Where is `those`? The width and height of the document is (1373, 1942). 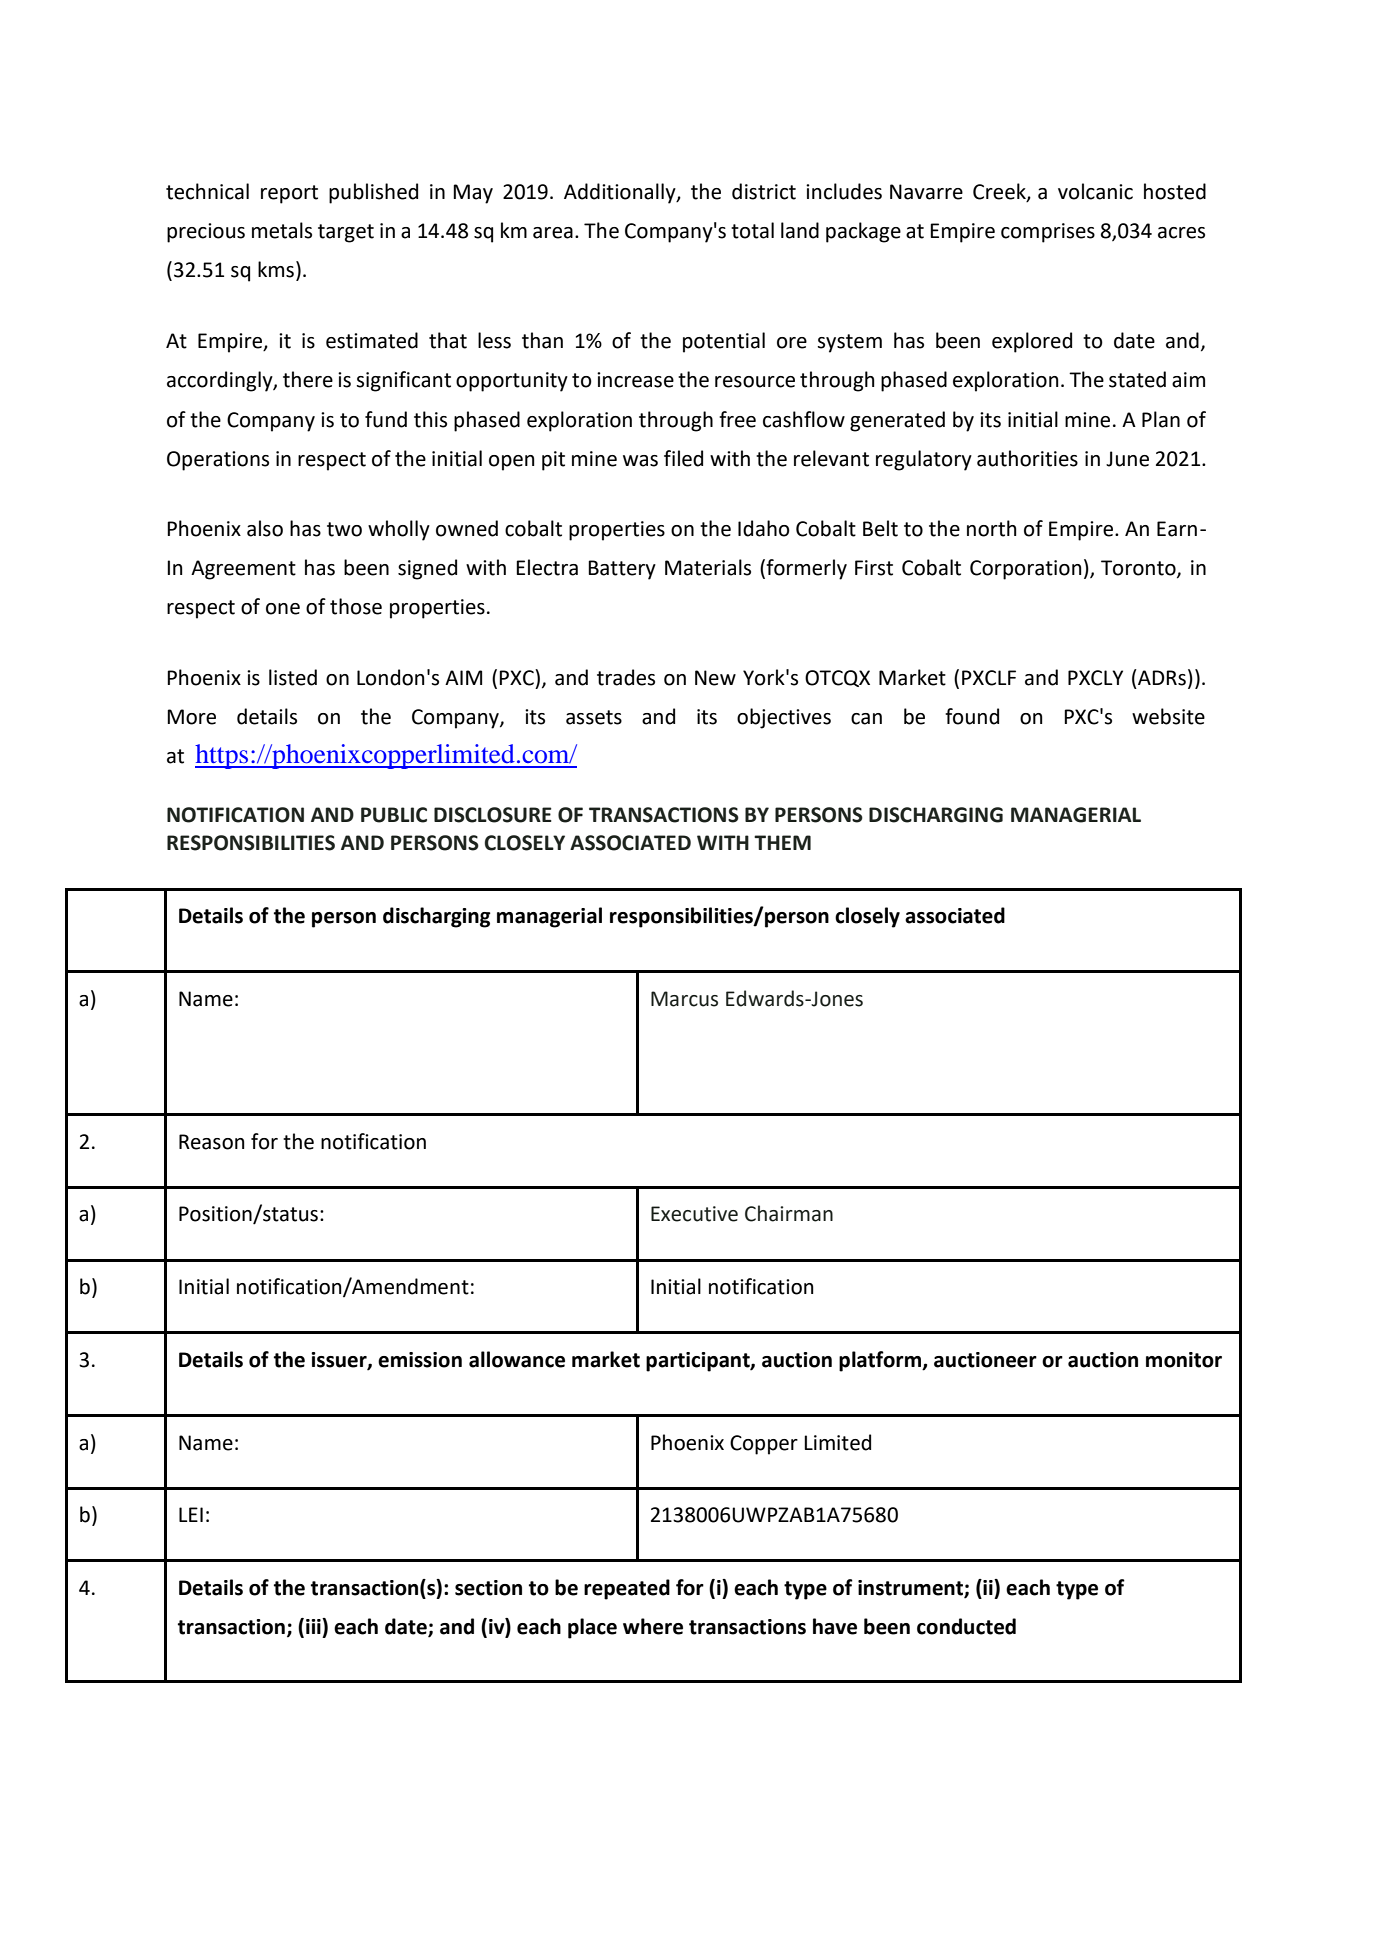 those is located at coordinates (356, 606).
